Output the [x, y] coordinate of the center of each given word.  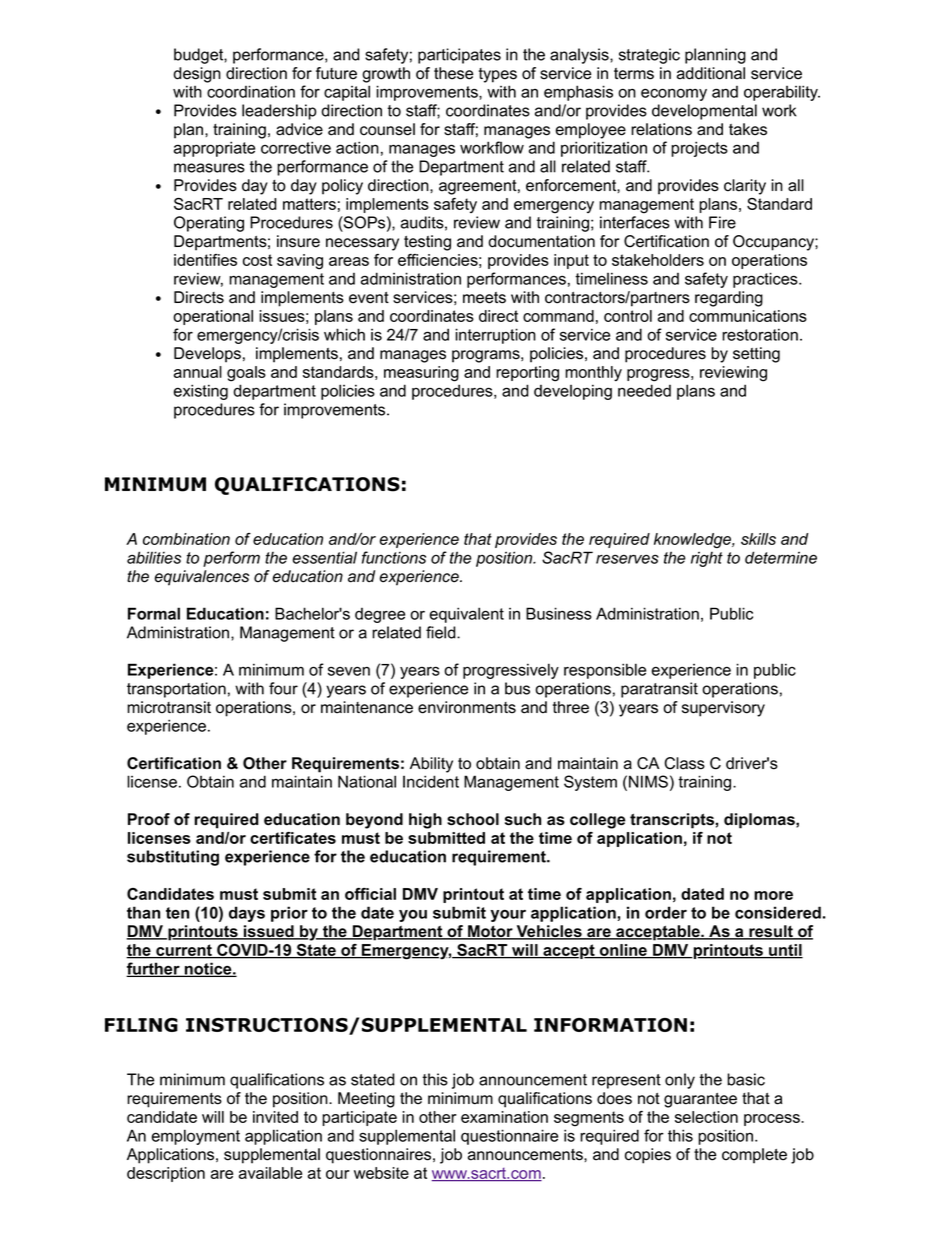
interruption [495, 336]
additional [711, 73]
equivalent [467, 615]
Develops [207, 355]
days [247, 914]
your [508, 916]
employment [196, 1137]
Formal [154, 613]
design [197, 75]
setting [756, 355]
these [453, 73]
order [666, 912]
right [707, 559]
